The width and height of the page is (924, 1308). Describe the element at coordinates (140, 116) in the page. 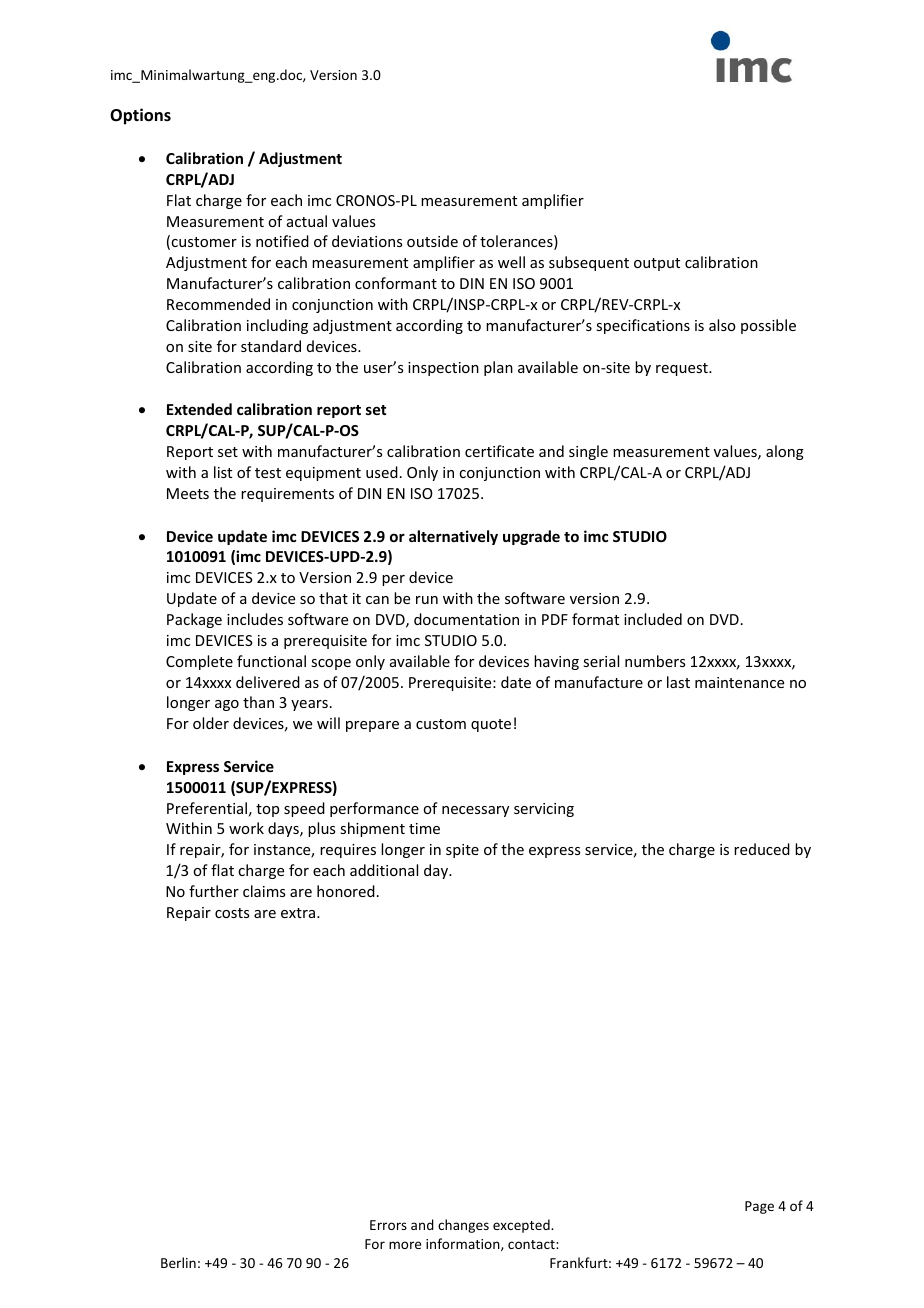

I see `Options` at that location.
